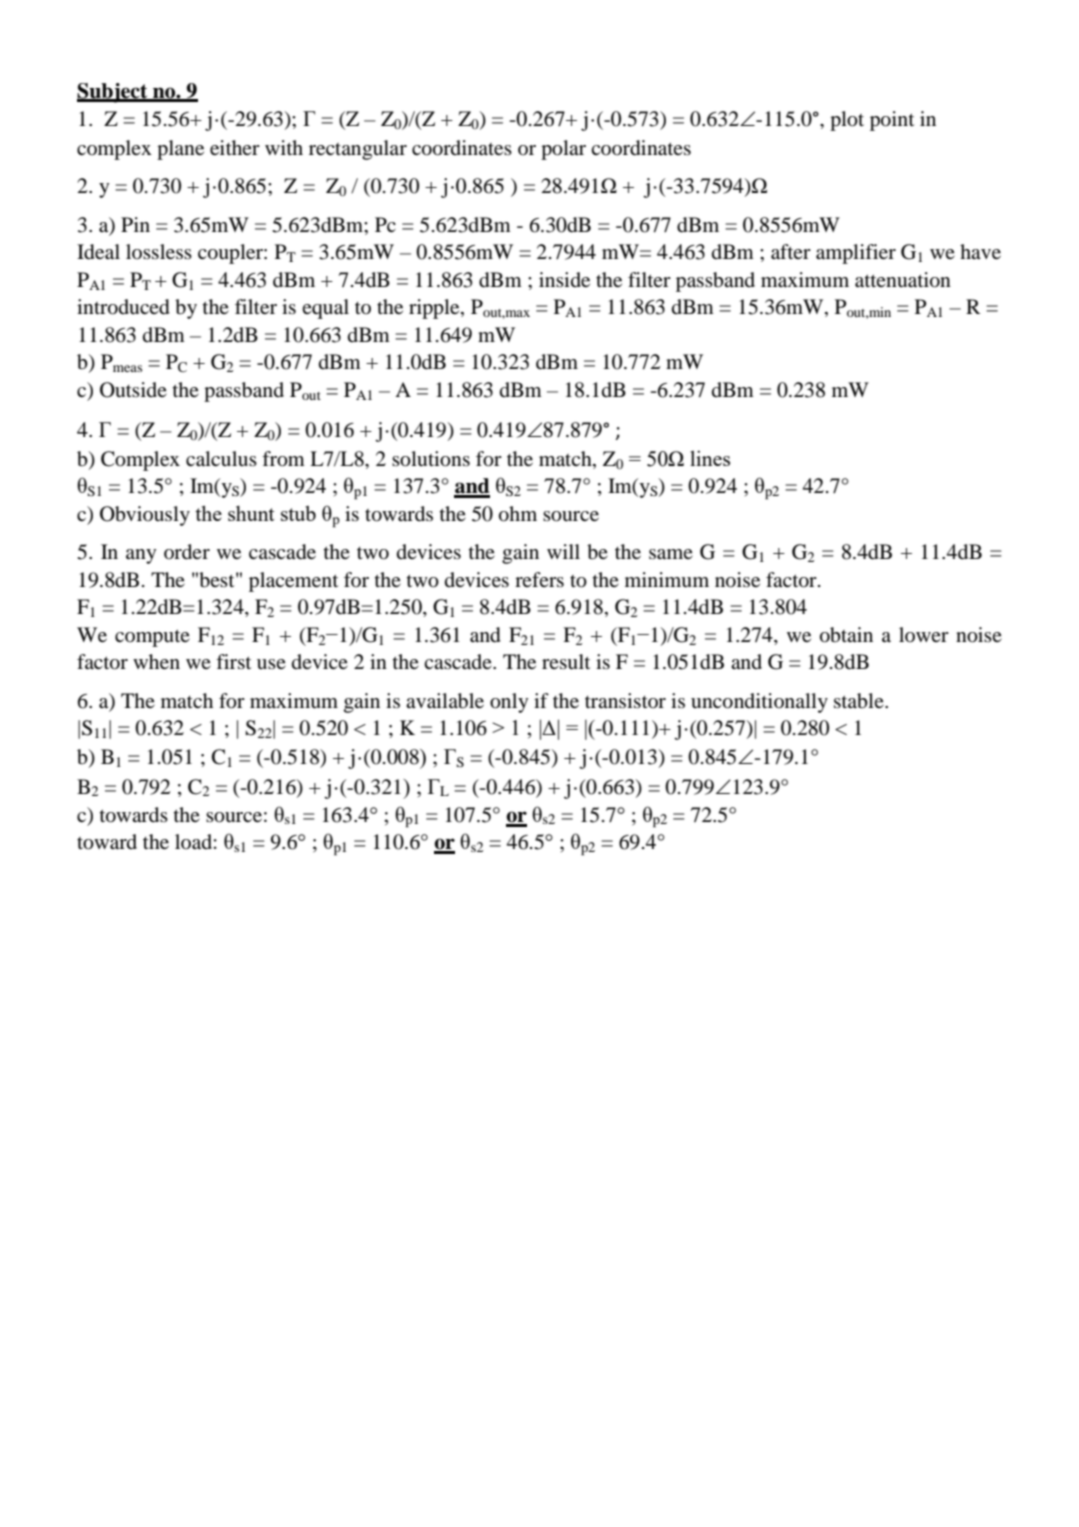 This document has height=1527, width=1079. Describe the element at coordinates (710, 458) in the document. I see `lines` at that location.
